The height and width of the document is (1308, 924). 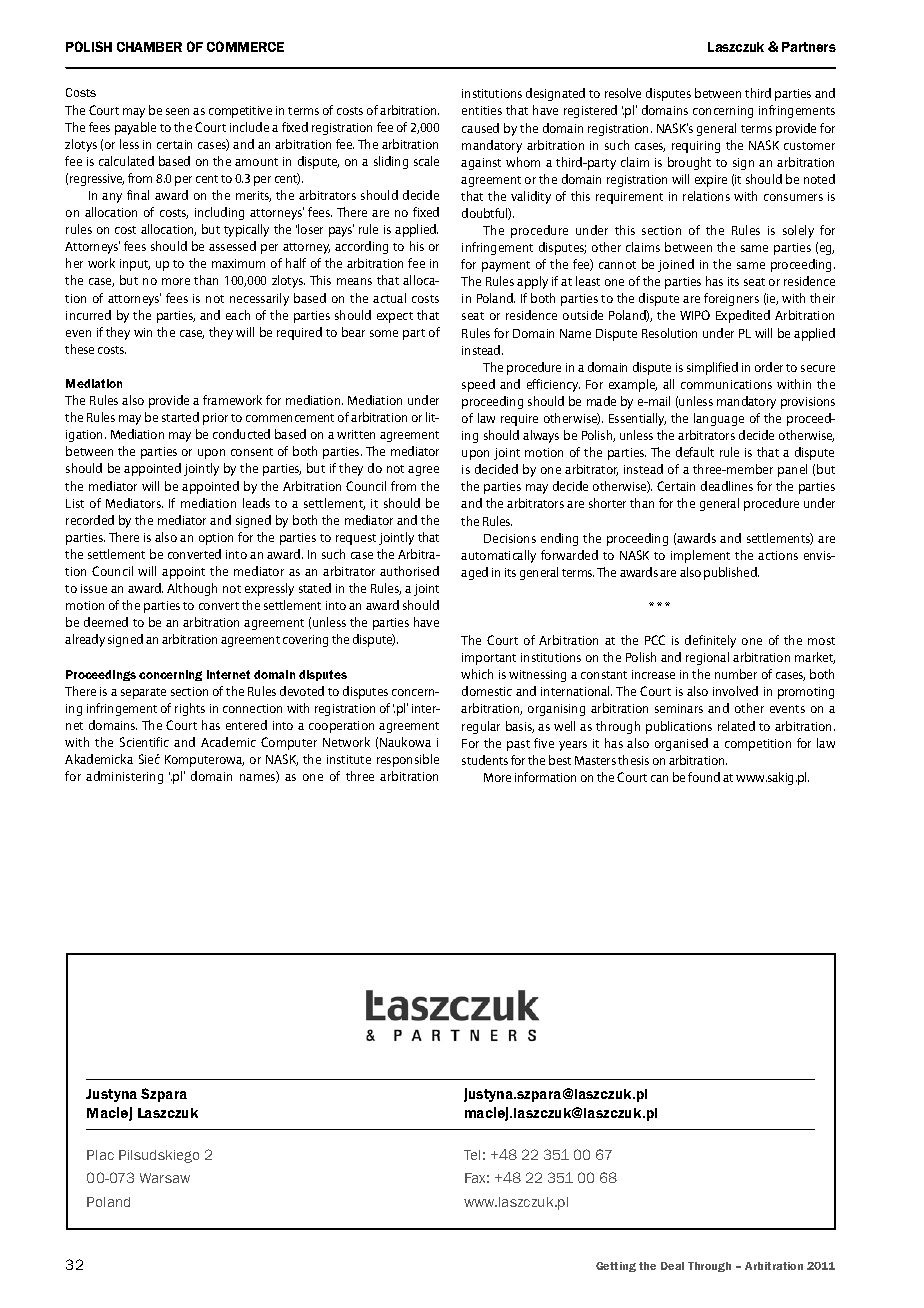 I want to click on simplified, so click(x=712, y=368).
